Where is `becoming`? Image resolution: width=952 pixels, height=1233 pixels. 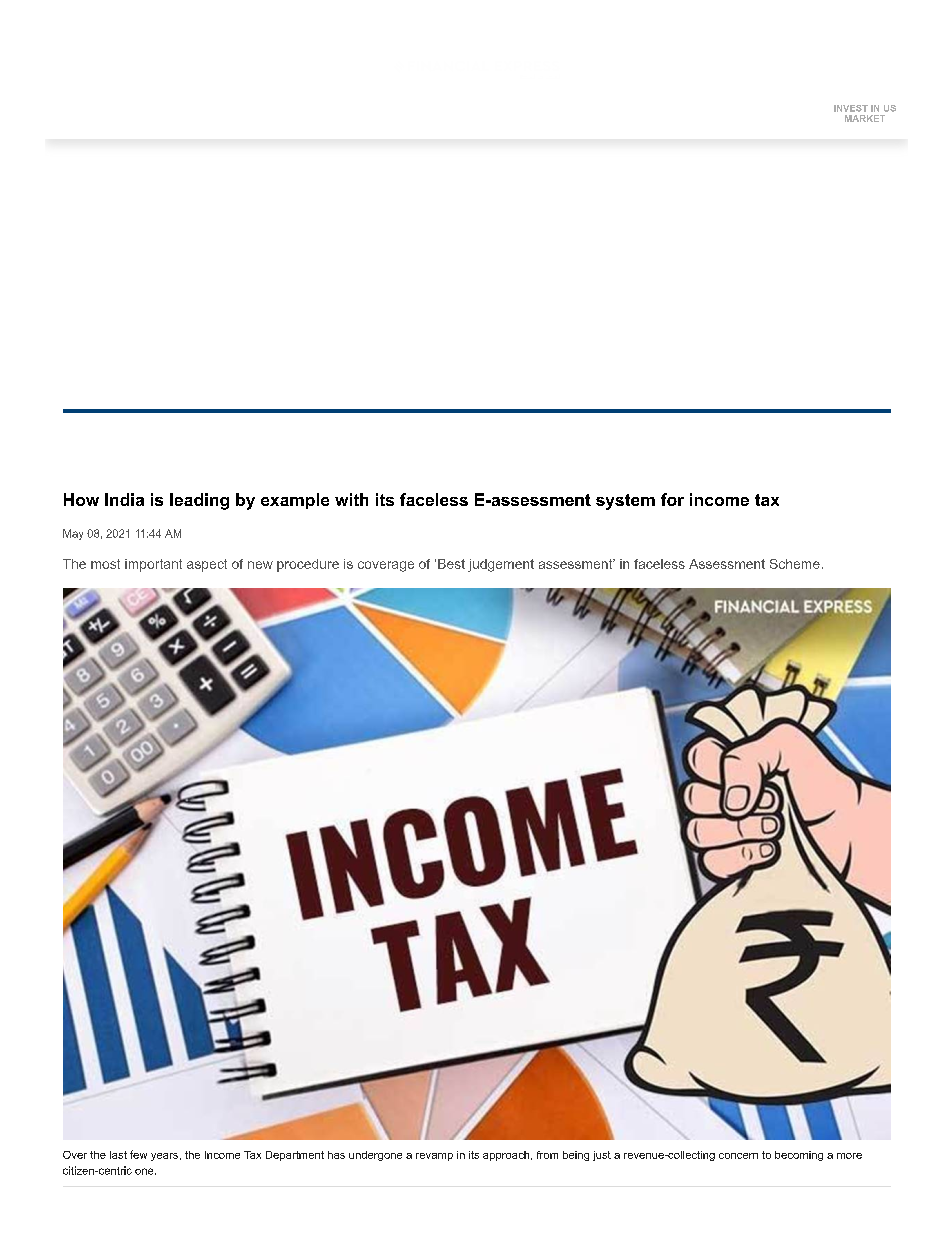
becoming is located at coordinates (799, 1156).
